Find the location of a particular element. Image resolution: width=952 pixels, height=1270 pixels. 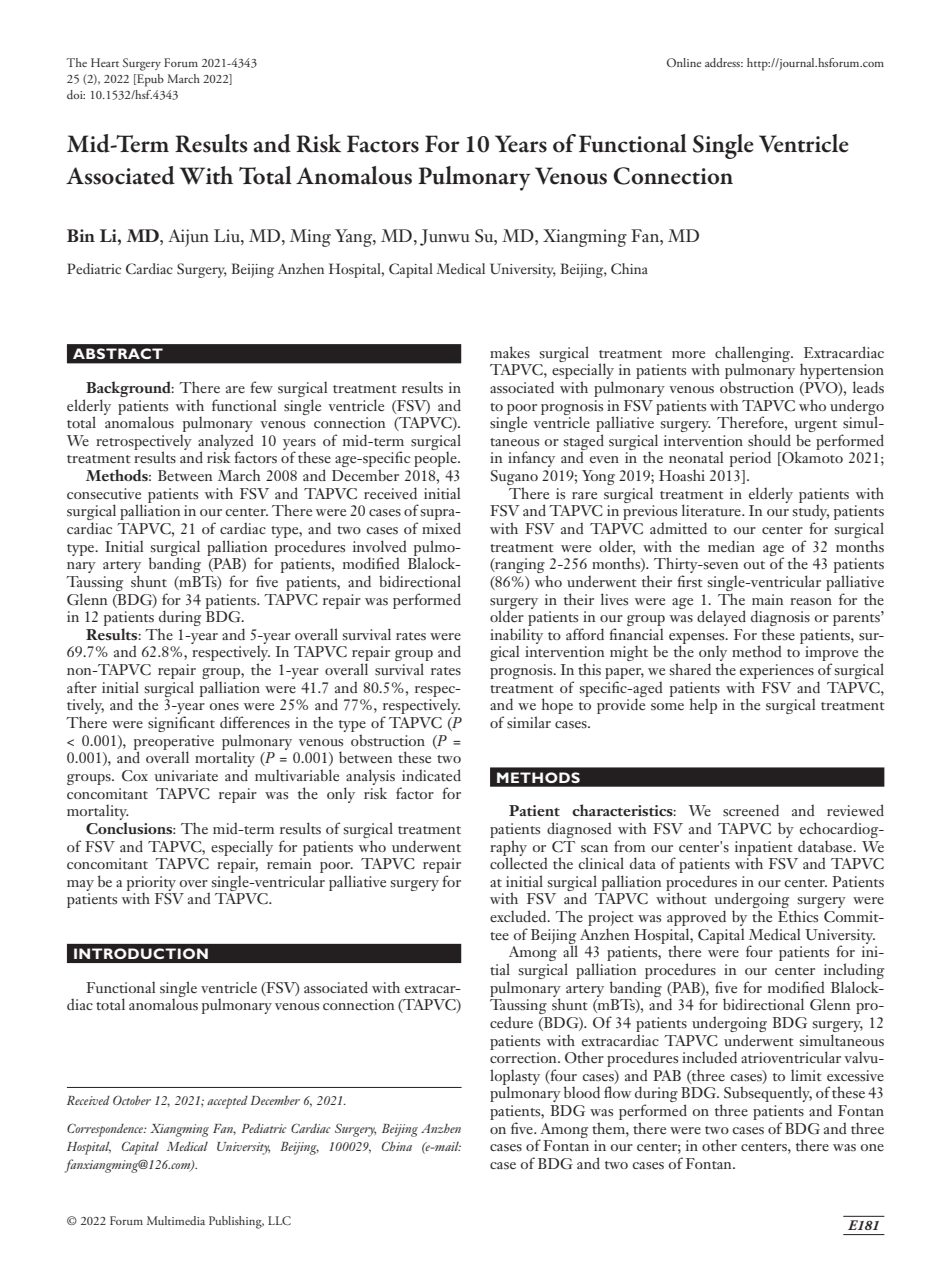

Online is located at coordinates (684, 62).
